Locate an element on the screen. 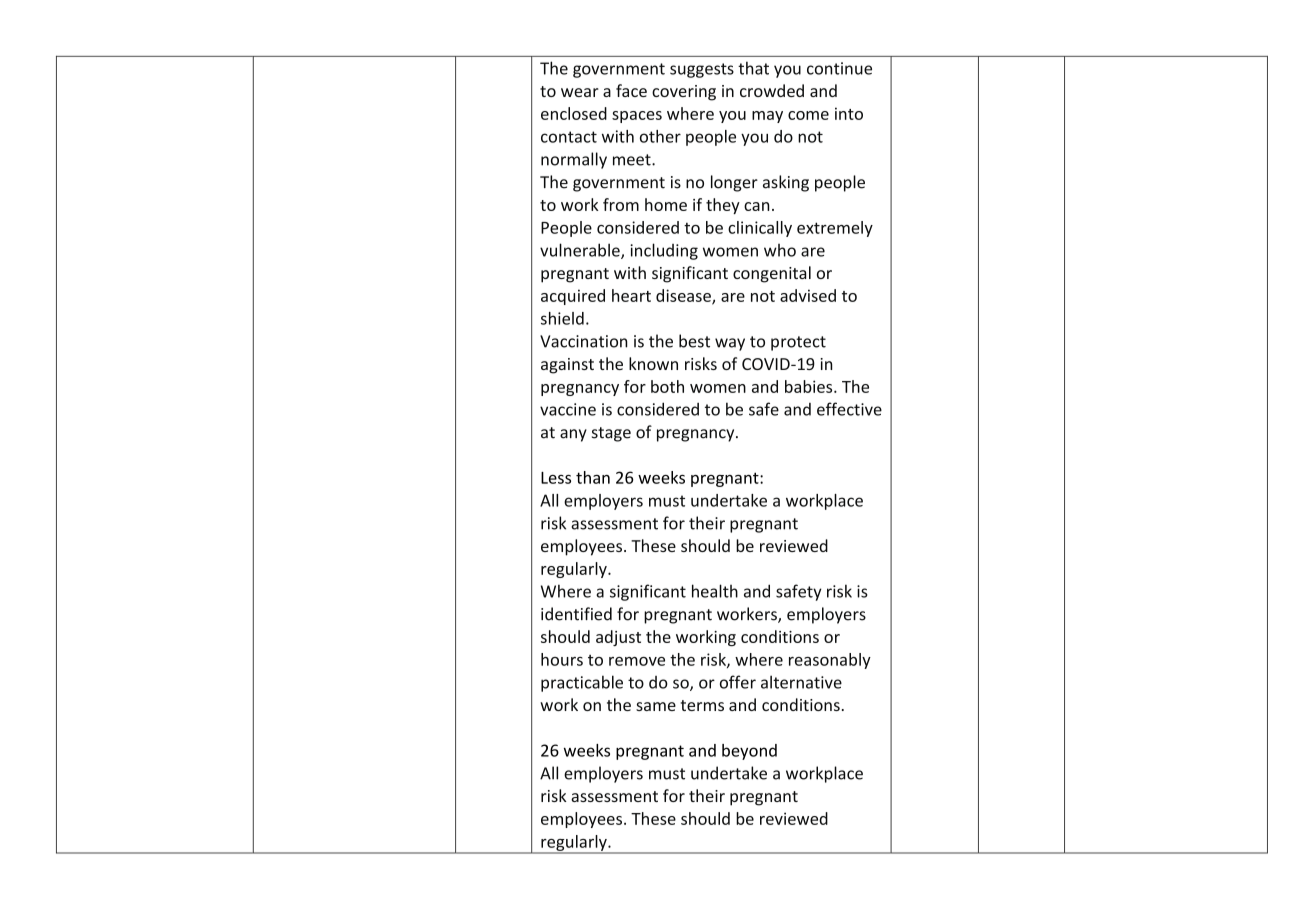  come is located at coordinates (808, 115).
